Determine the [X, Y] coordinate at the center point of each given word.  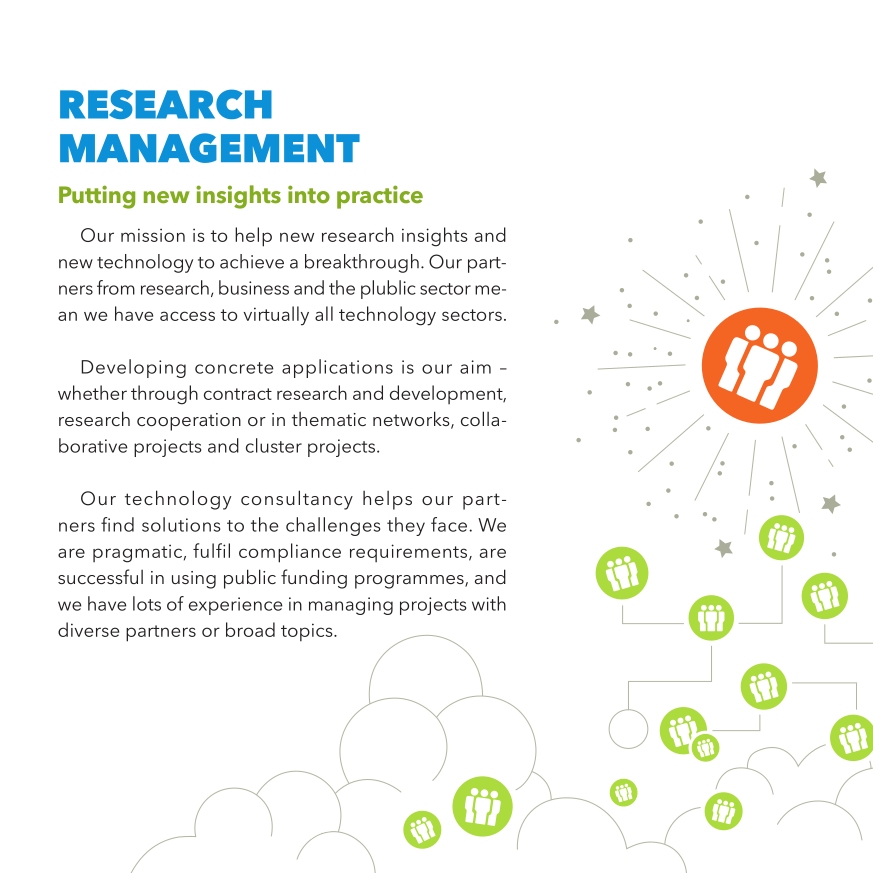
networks [412, 420]
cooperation [189, 422]
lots [147, 603]
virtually [276, 316]
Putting [97, 197]
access [187, 316]
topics [308, 632]
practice [380, 197]
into [309, 194]
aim [475, 367]
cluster [274, 445]
